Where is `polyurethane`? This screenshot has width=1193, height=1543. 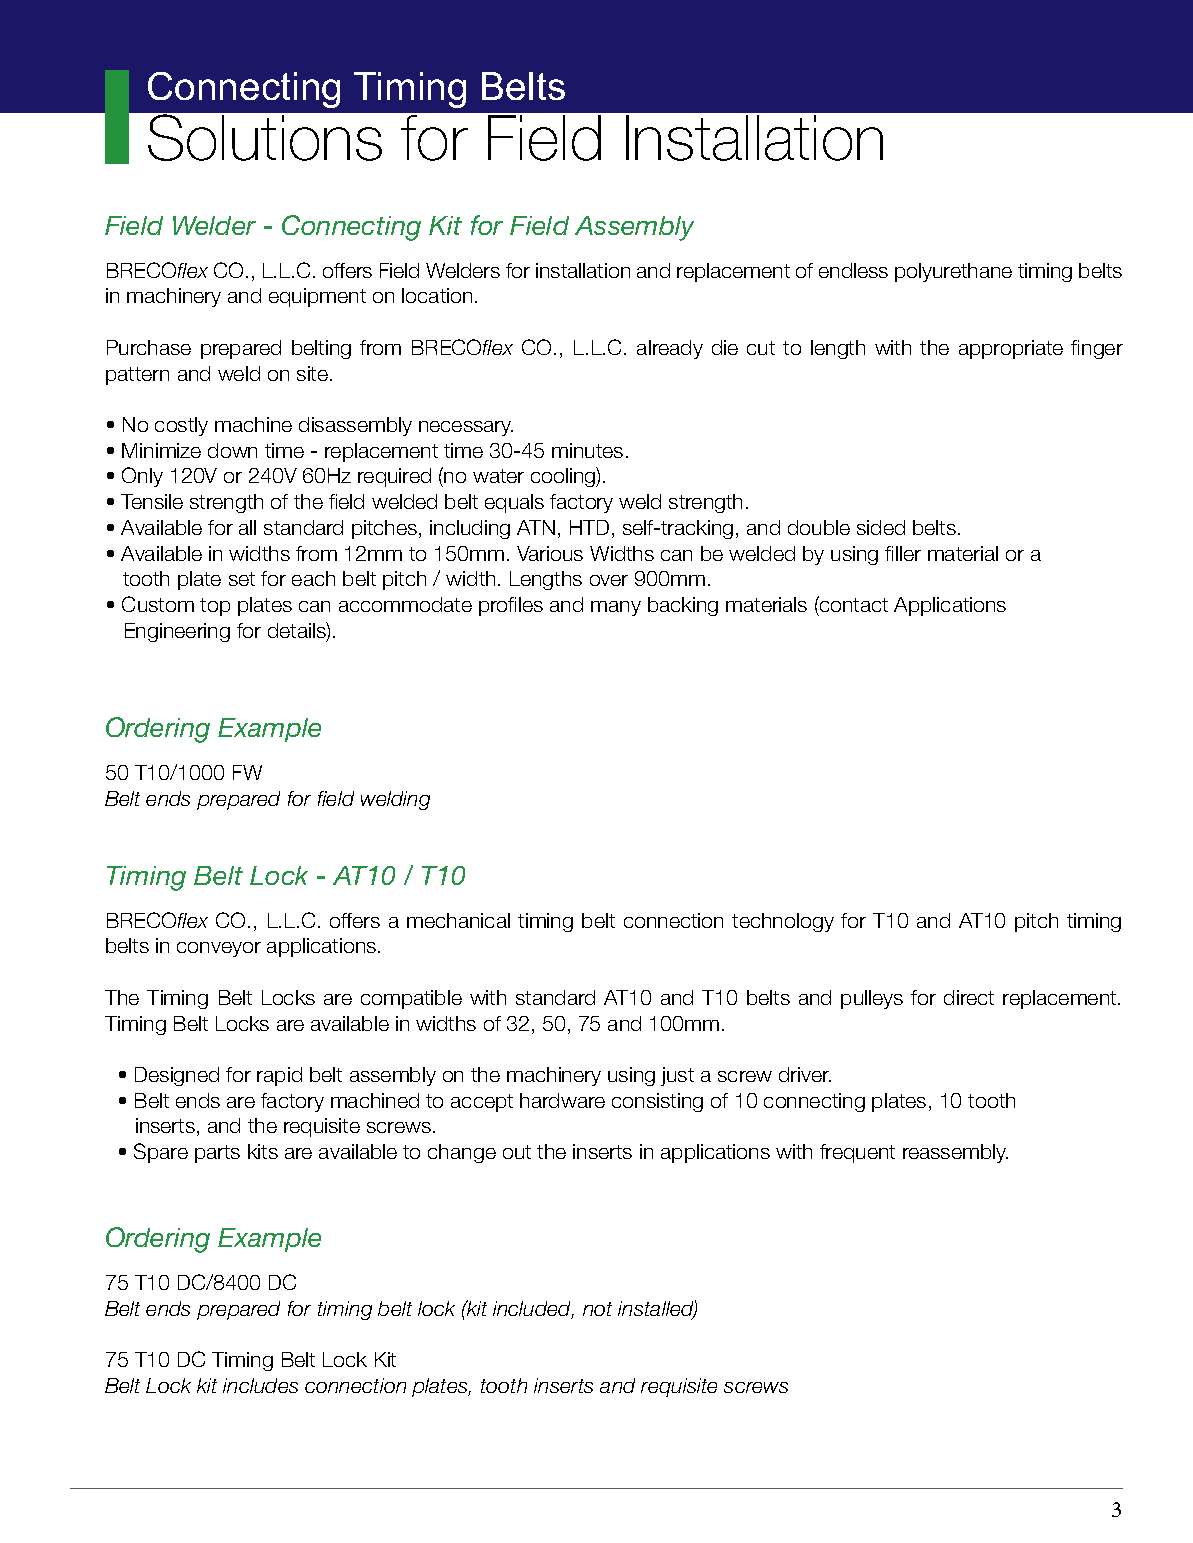 polyurethane is located at coordinates (953, 272).
